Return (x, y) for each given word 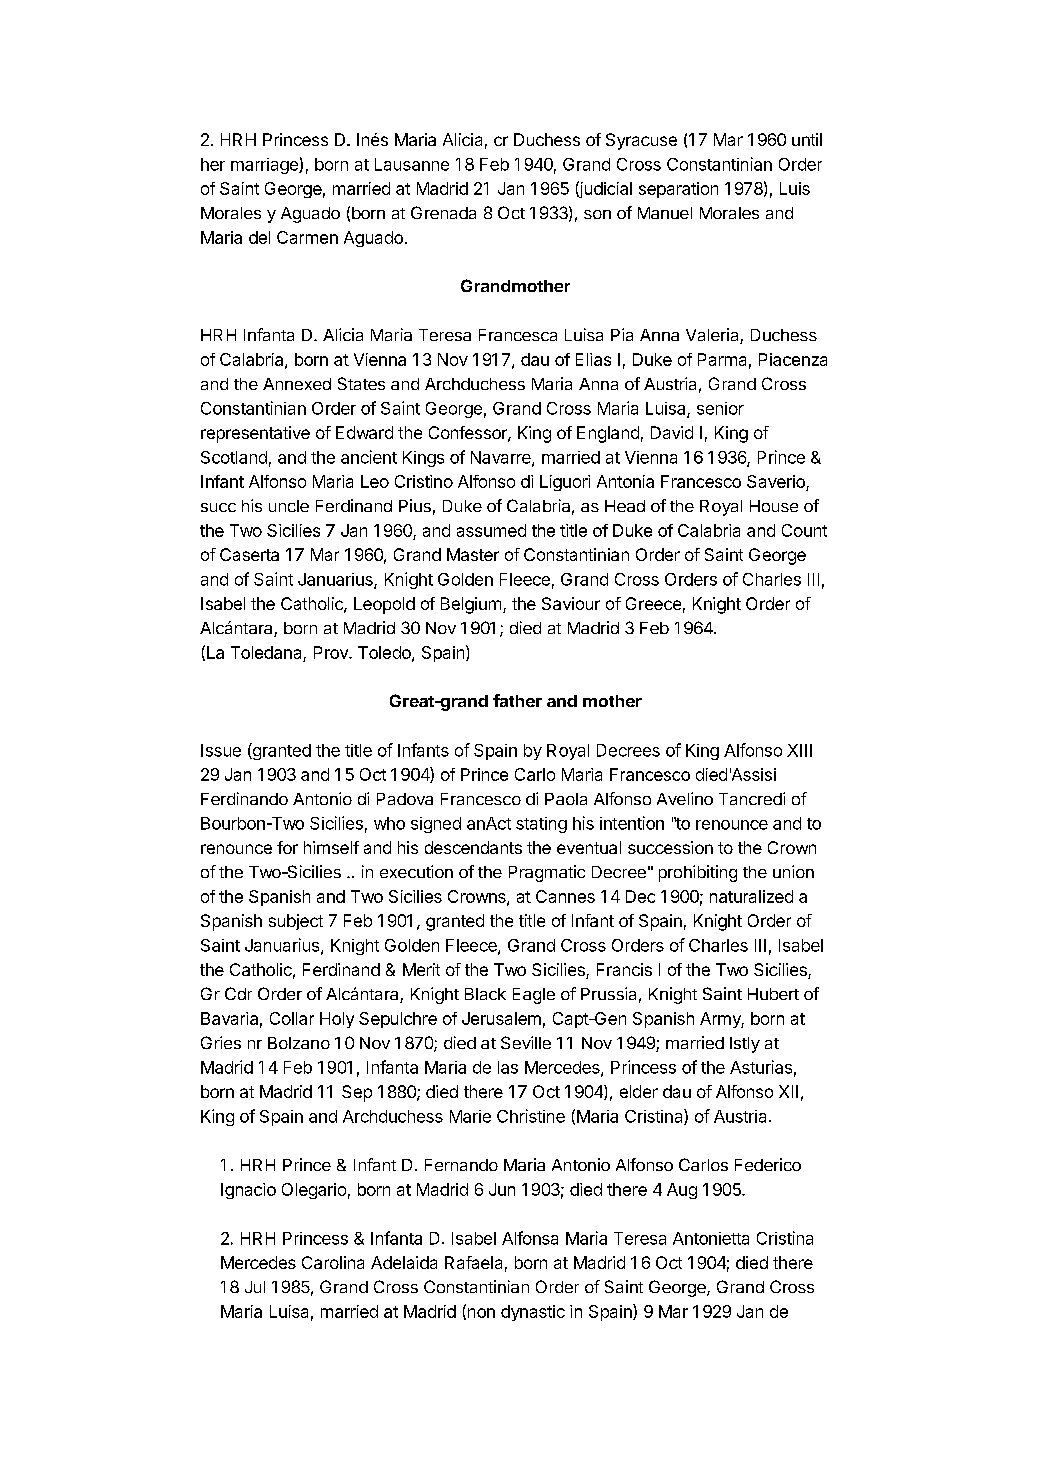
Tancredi (752, 798)
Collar (292, 1018)
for (287, 847)
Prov (332, 652)
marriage (265, 166)
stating (541, 825)
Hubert (773, 994)
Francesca (518, 335)
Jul (255, 1287)
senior (720, 408)
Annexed (297, 384)
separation (678, 190)
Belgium (471, 605)
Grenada (443, 212)
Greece (653, 603)
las (508, 1067)
